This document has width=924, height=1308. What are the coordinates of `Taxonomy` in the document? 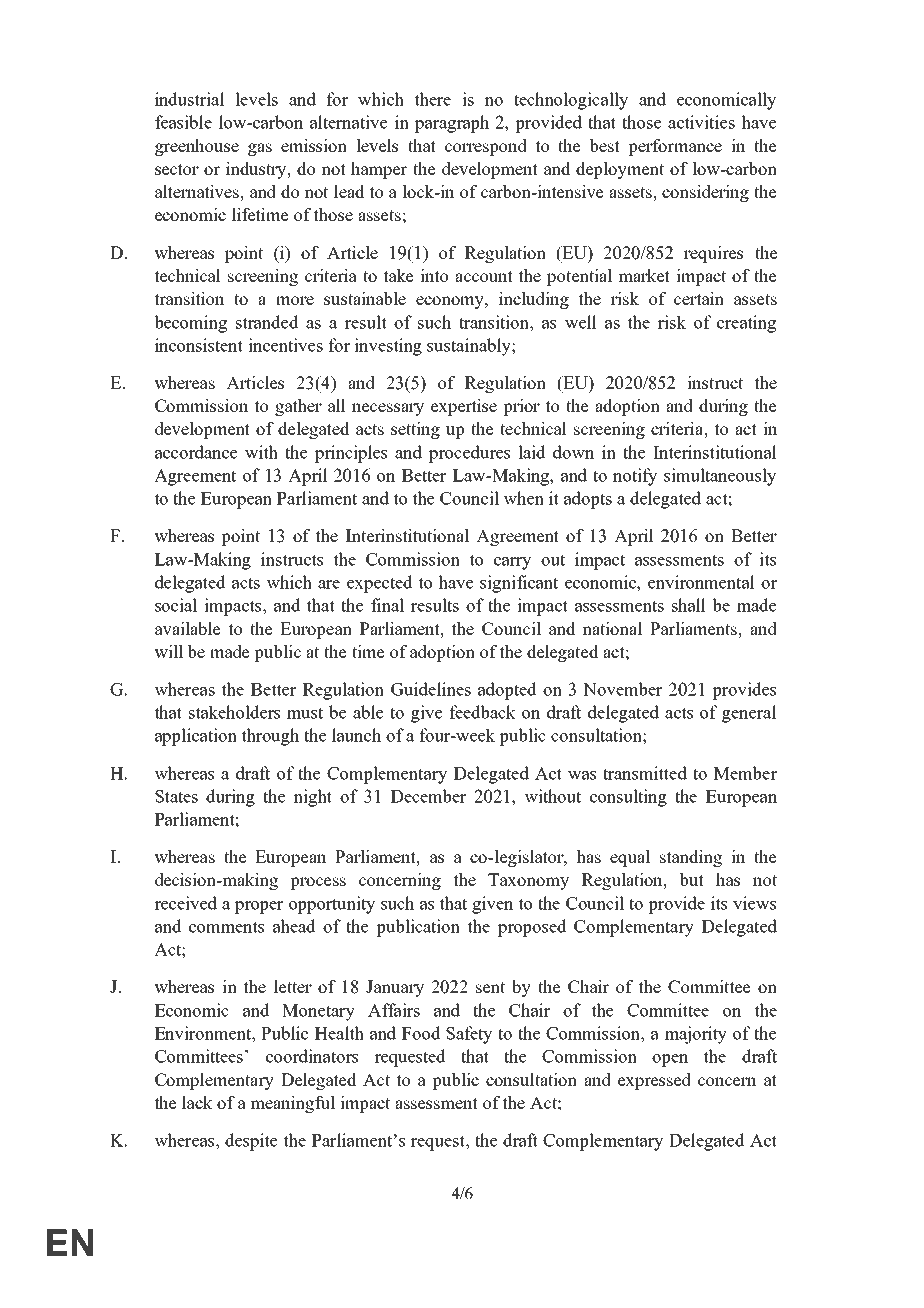 It's located at (528, 881).
